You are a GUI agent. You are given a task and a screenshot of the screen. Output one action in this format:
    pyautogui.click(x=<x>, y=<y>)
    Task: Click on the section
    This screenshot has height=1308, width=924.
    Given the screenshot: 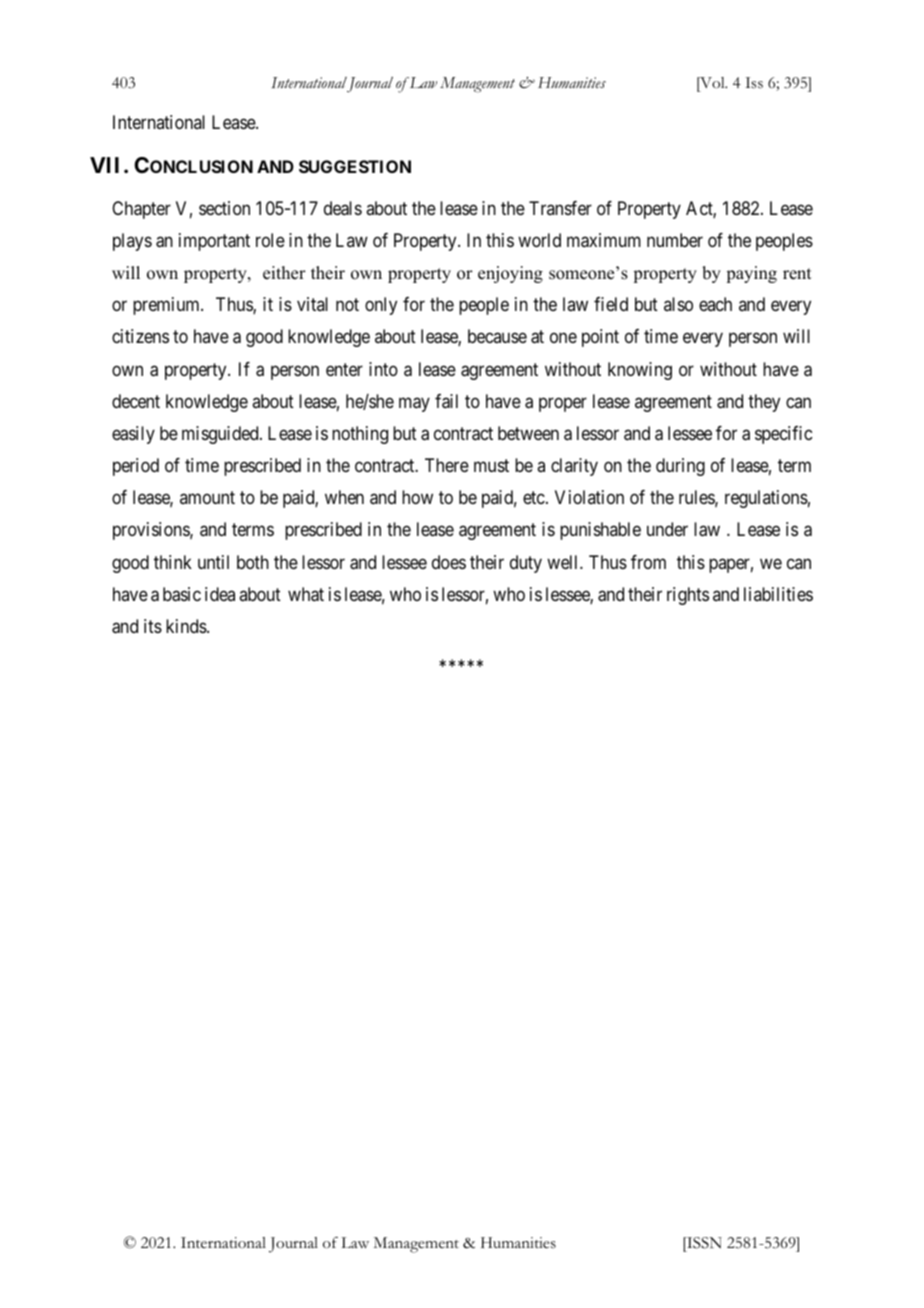 What is the action you would take?
    pyautogui.click(x=224, y=208)
